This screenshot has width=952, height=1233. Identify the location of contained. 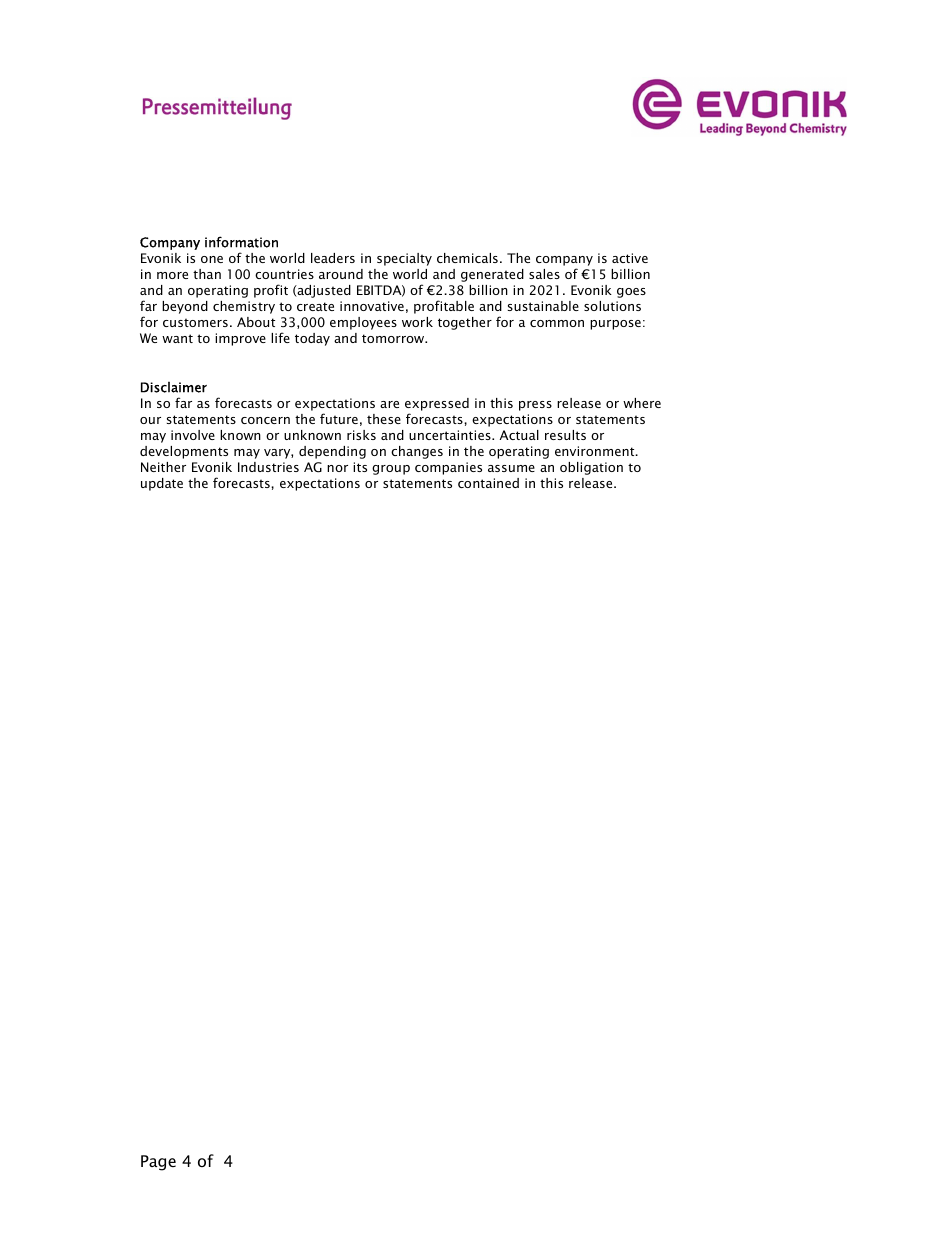
(488, 483).
